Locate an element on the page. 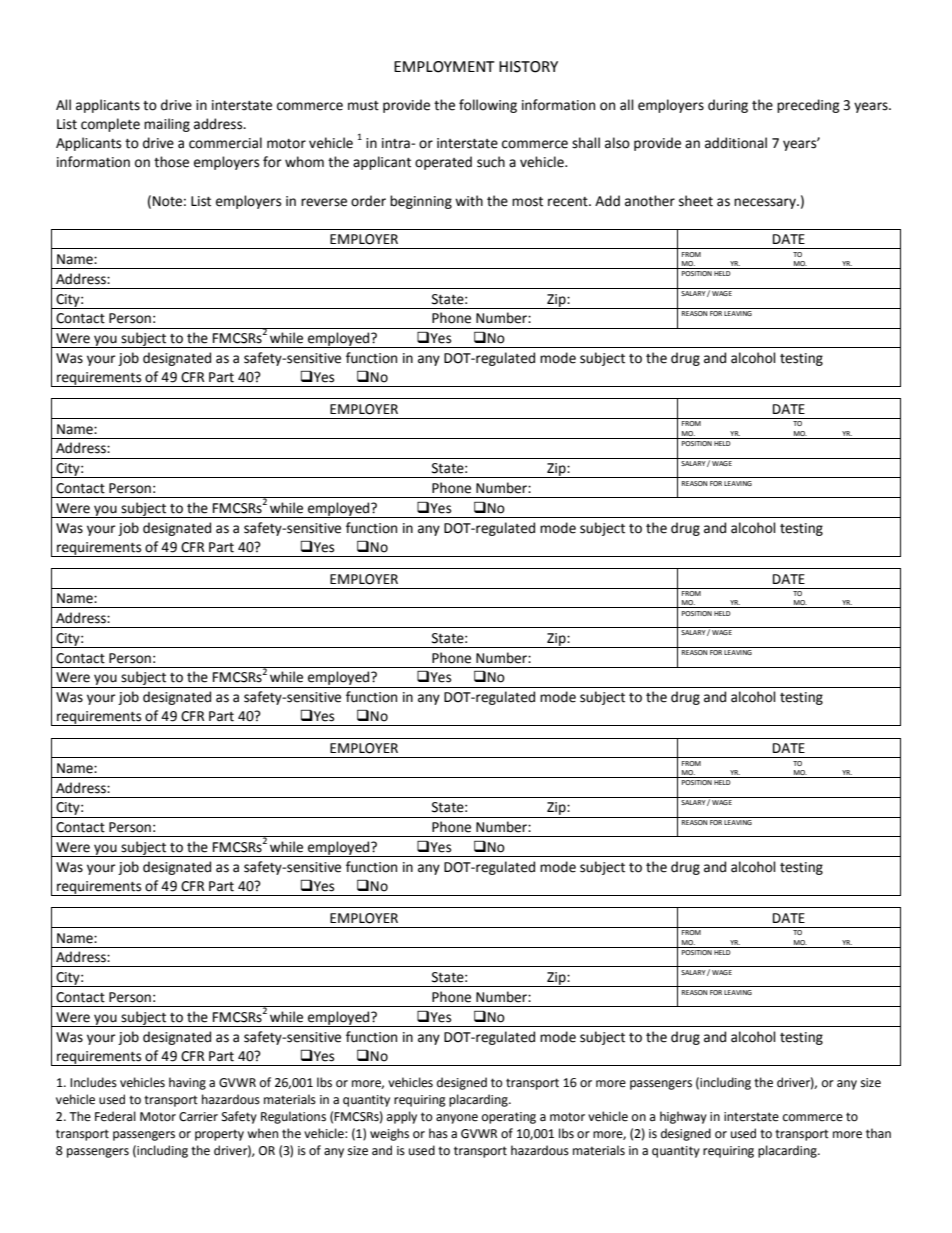 Image resolution: width=952 pixels, height=1233 pixels. mailing is located at coordinates (167, 125).
